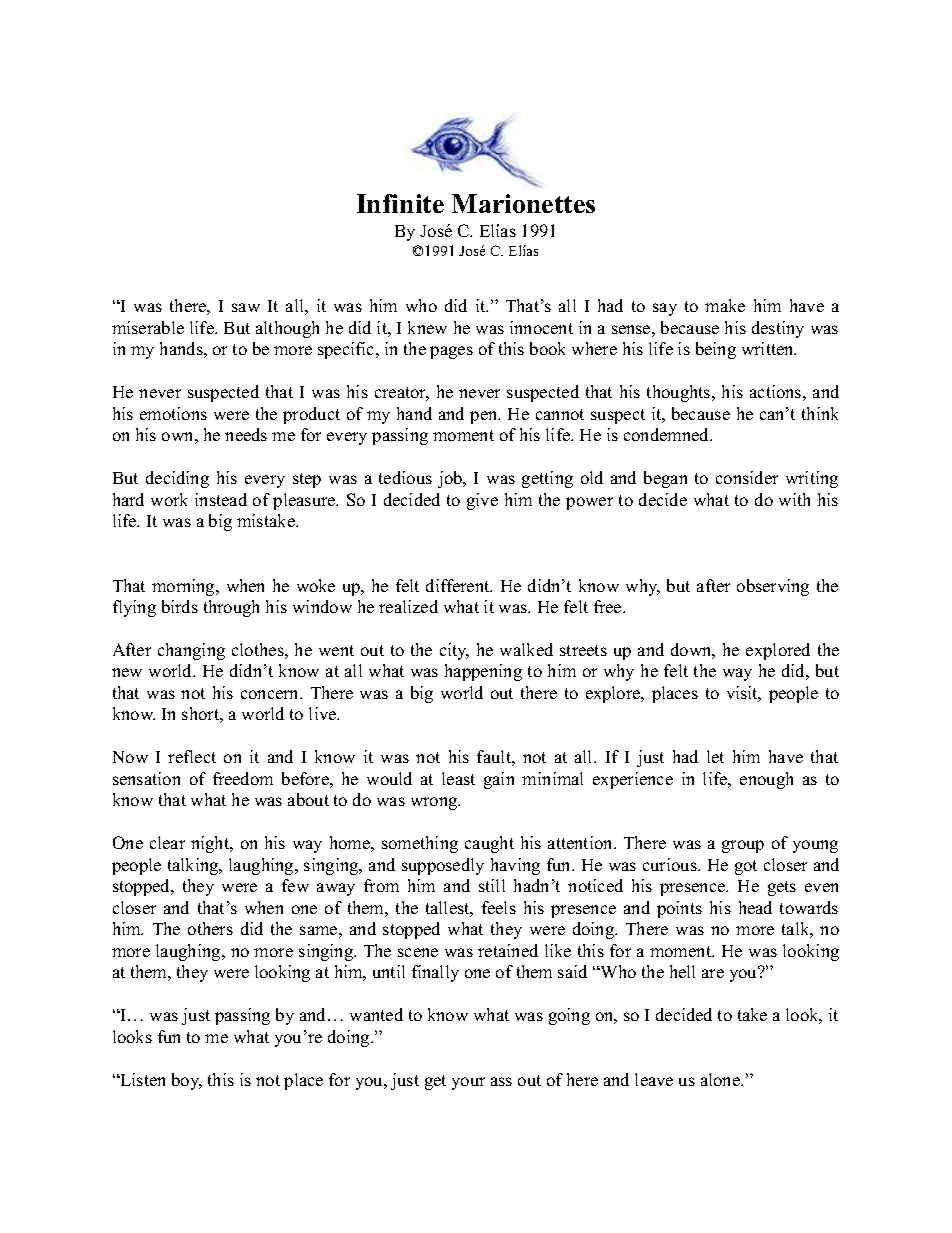 Image resolution: width=952 pixels, height=1233 pixels. What do you see at coordinates (725, 305) in the image?
I see `make` at bounding box center [725, 305].
